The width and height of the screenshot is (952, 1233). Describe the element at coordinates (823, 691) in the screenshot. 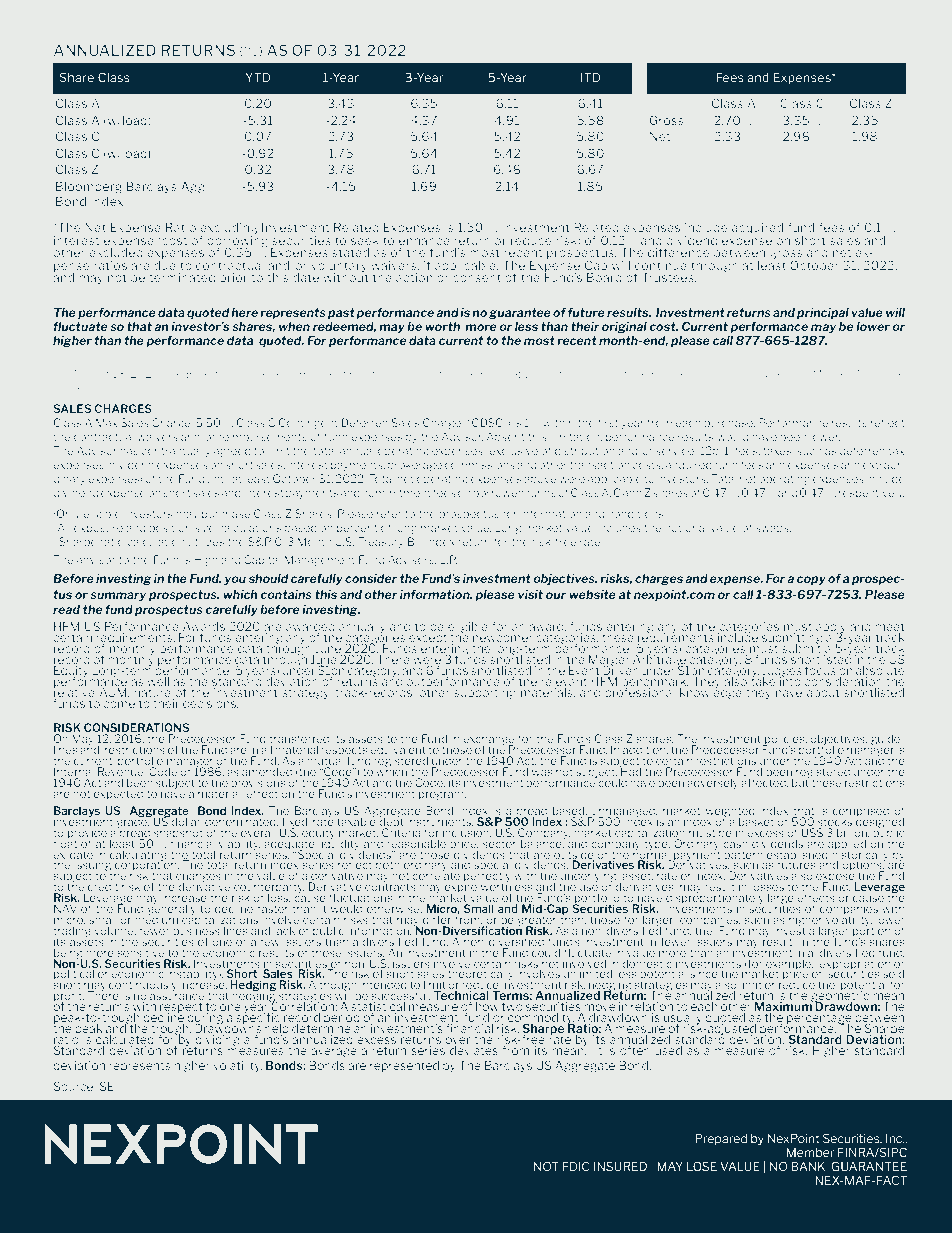

I see `about` at that location.
